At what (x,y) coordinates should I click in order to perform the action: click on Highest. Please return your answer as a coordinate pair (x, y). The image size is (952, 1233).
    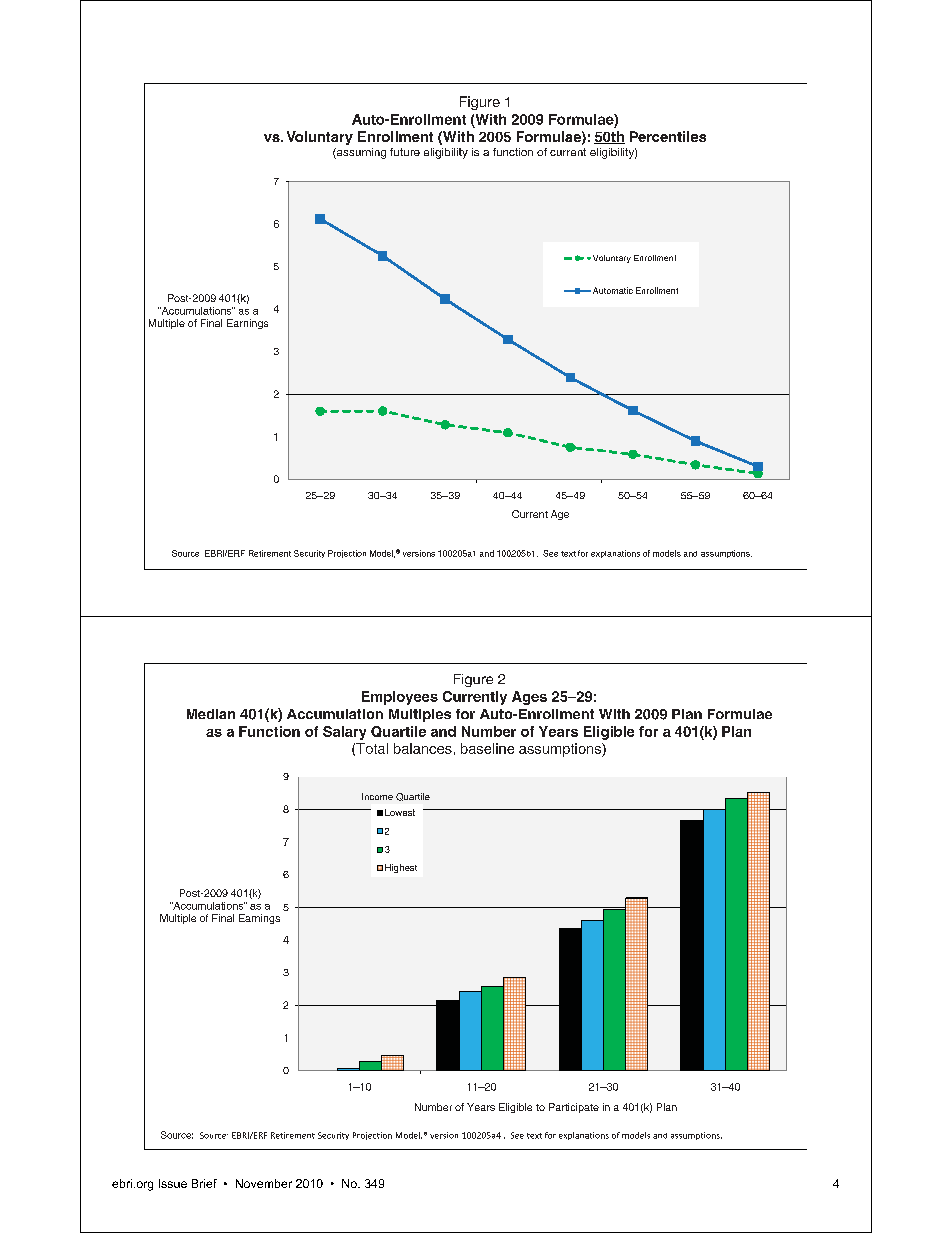
    Looking at the image, I should click on (401, 868).
